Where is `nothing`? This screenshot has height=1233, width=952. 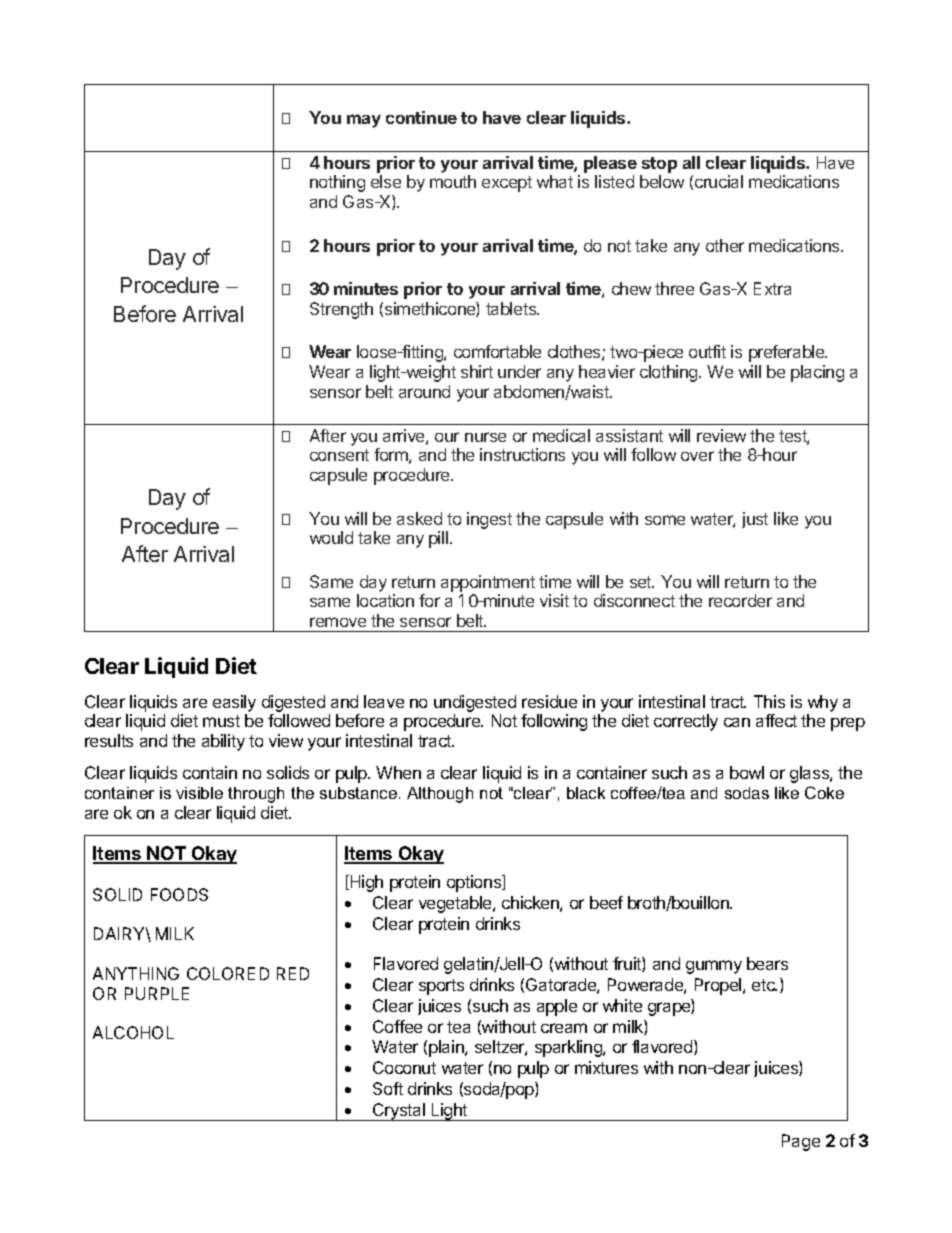
nothing is located at coordinates (337, 183).
